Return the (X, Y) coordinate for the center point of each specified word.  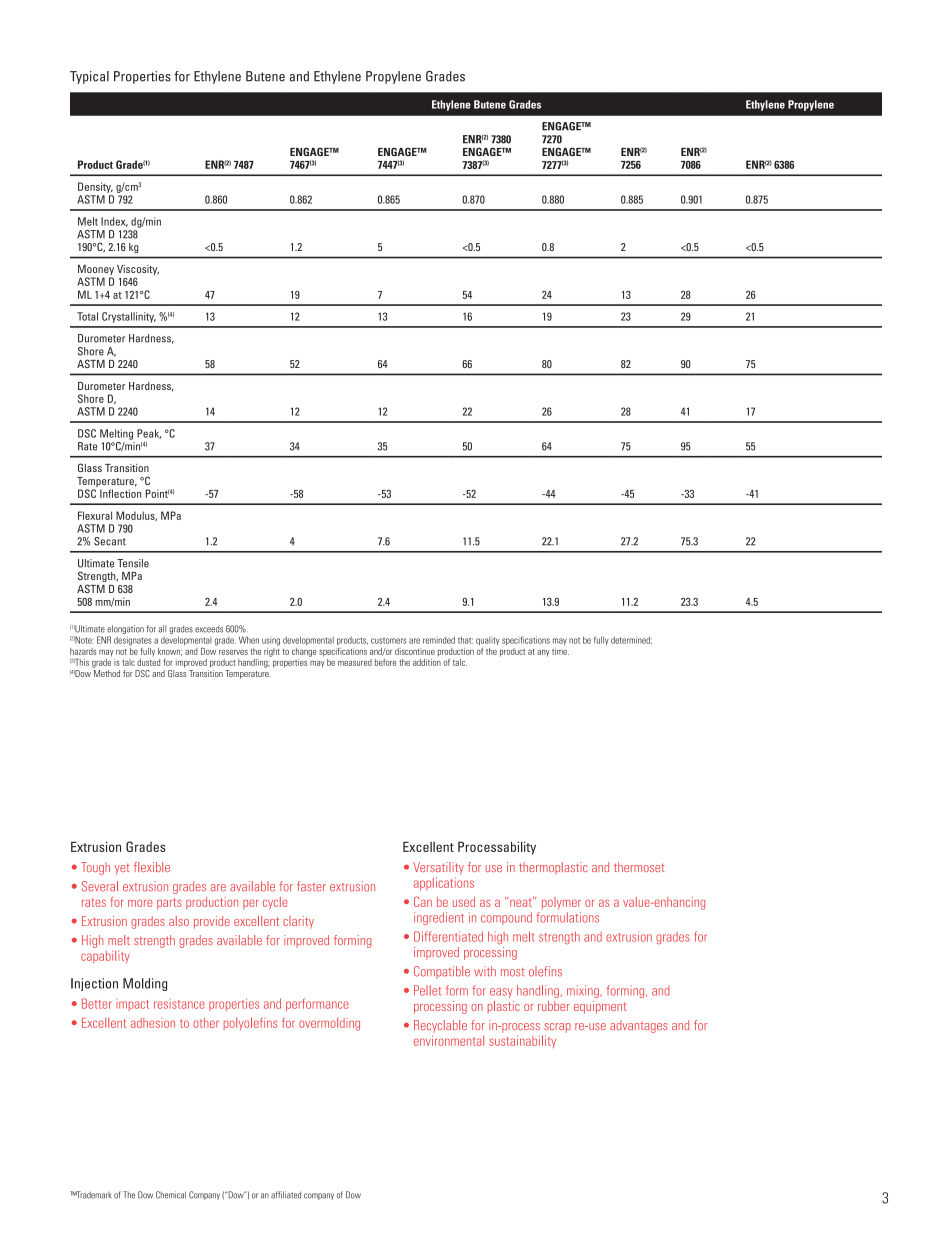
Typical (89, 77)
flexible (152, 867)
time (560, 651)
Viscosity (138, 270)
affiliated (286, 1195)
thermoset (639, 867)
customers (389, 641)
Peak (149, 434)
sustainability (522, 1041)
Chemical (171, 1195)
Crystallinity (129, 317)
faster (311, 886)
